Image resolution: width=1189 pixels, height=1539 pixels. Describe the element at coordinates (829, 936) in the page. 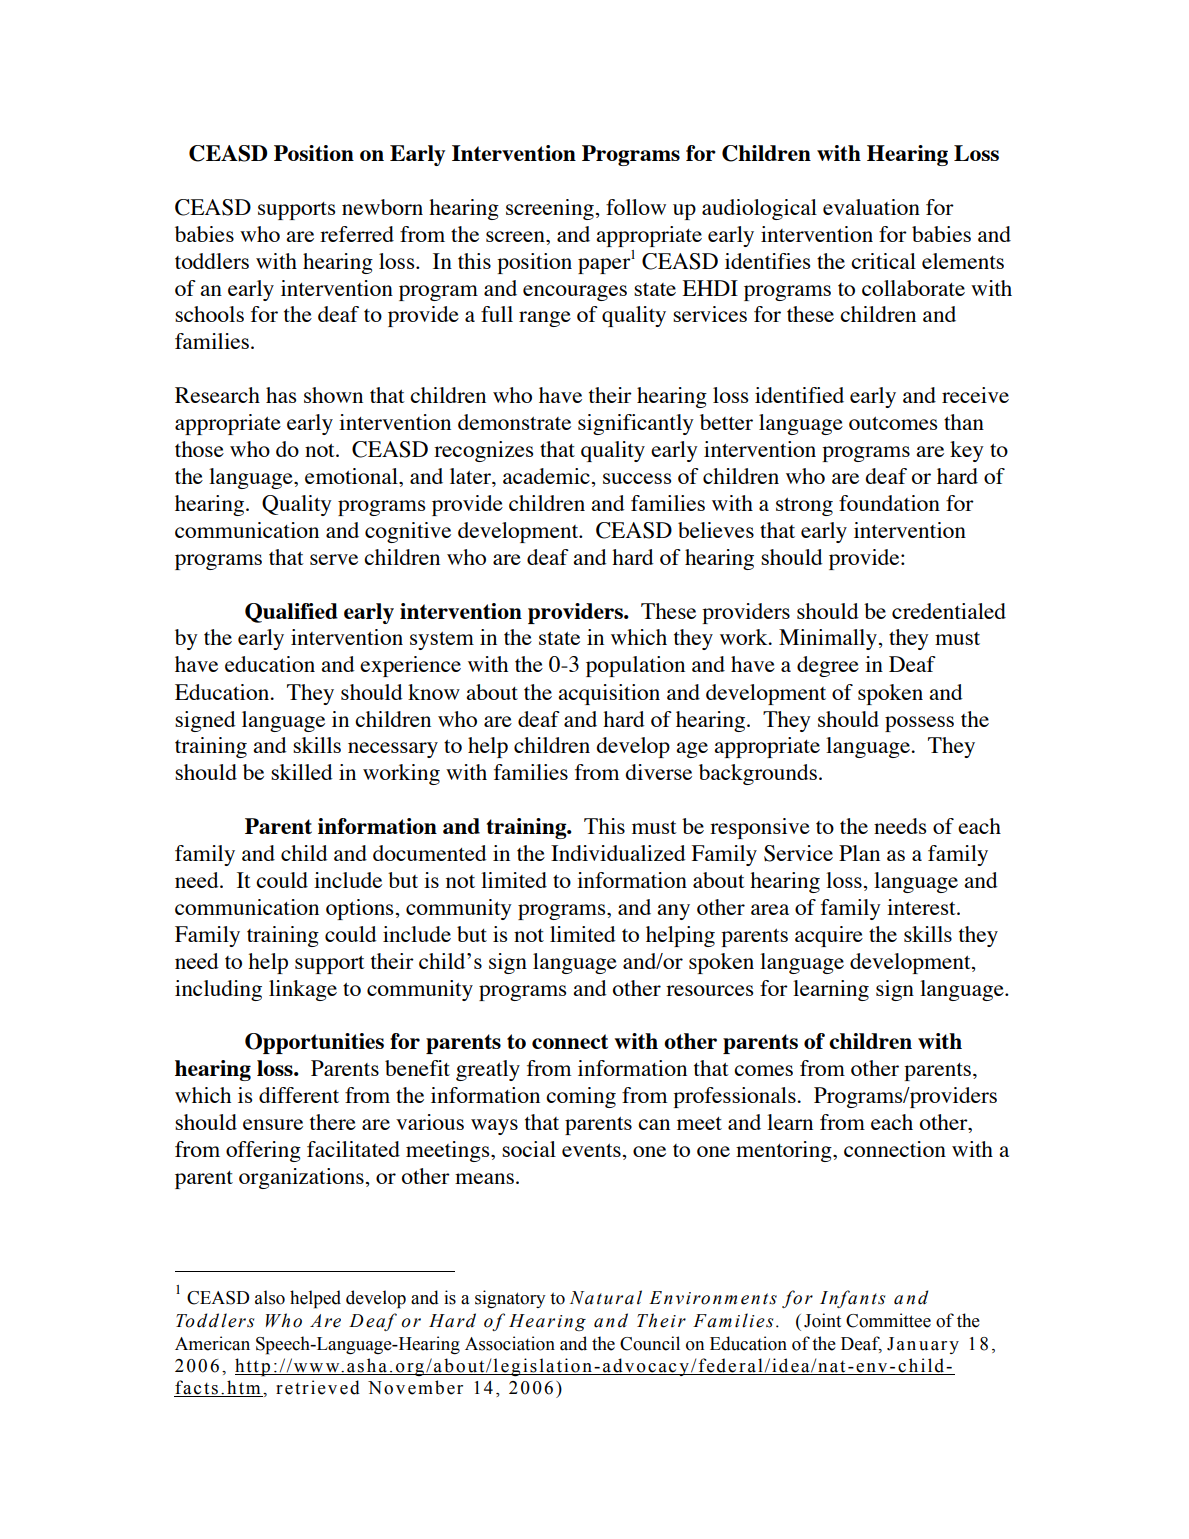

I see `acquire` at that location.
